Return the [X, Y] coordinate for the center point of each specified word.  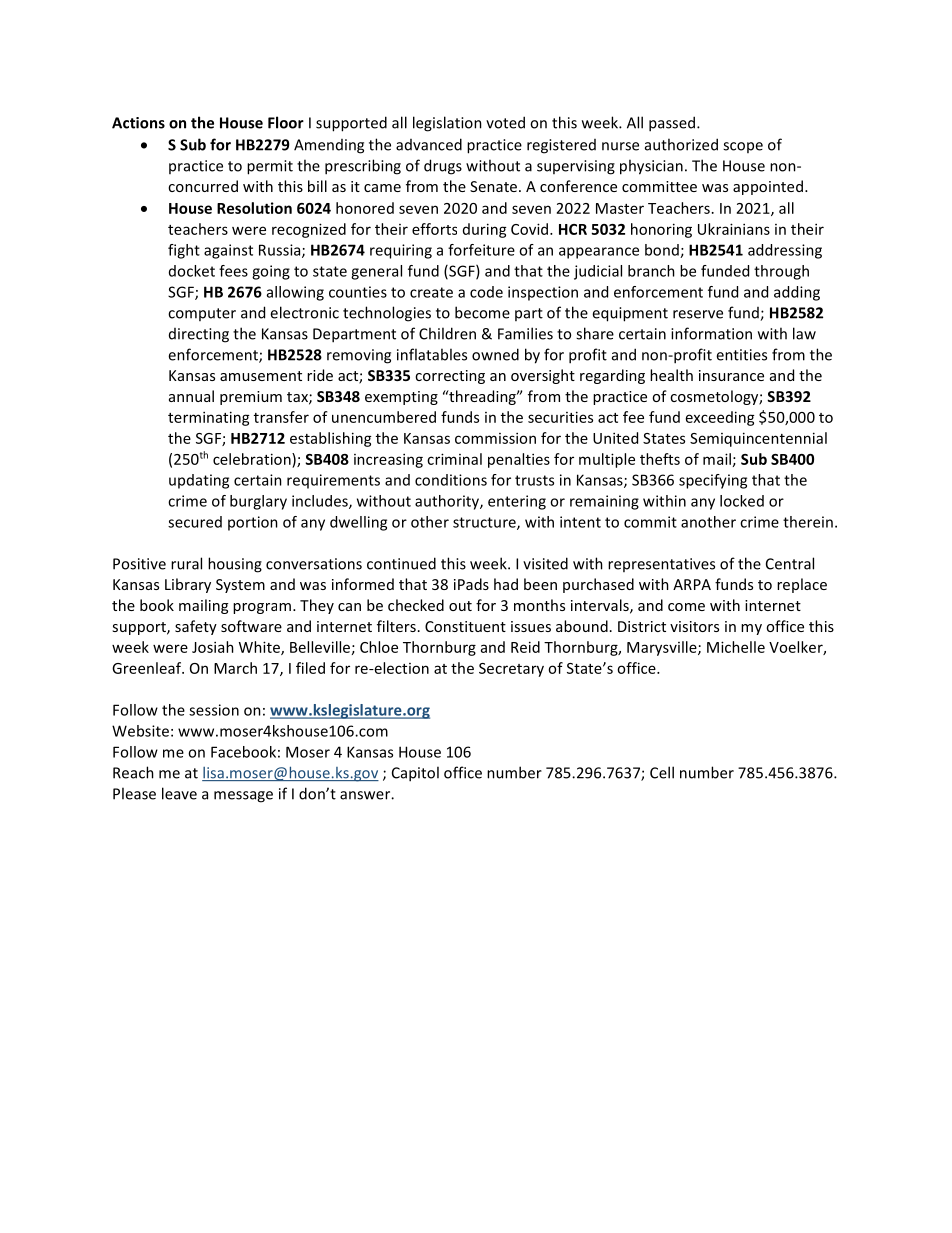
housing [235, 565]
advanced [429, 144]
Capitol [415, 774]
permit [270, 167]
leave [179, 793]
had [506, 584]
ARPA [692, 584]
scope [743, 147]
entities [741, 355]
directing [199, 335]
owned [495, 354]
